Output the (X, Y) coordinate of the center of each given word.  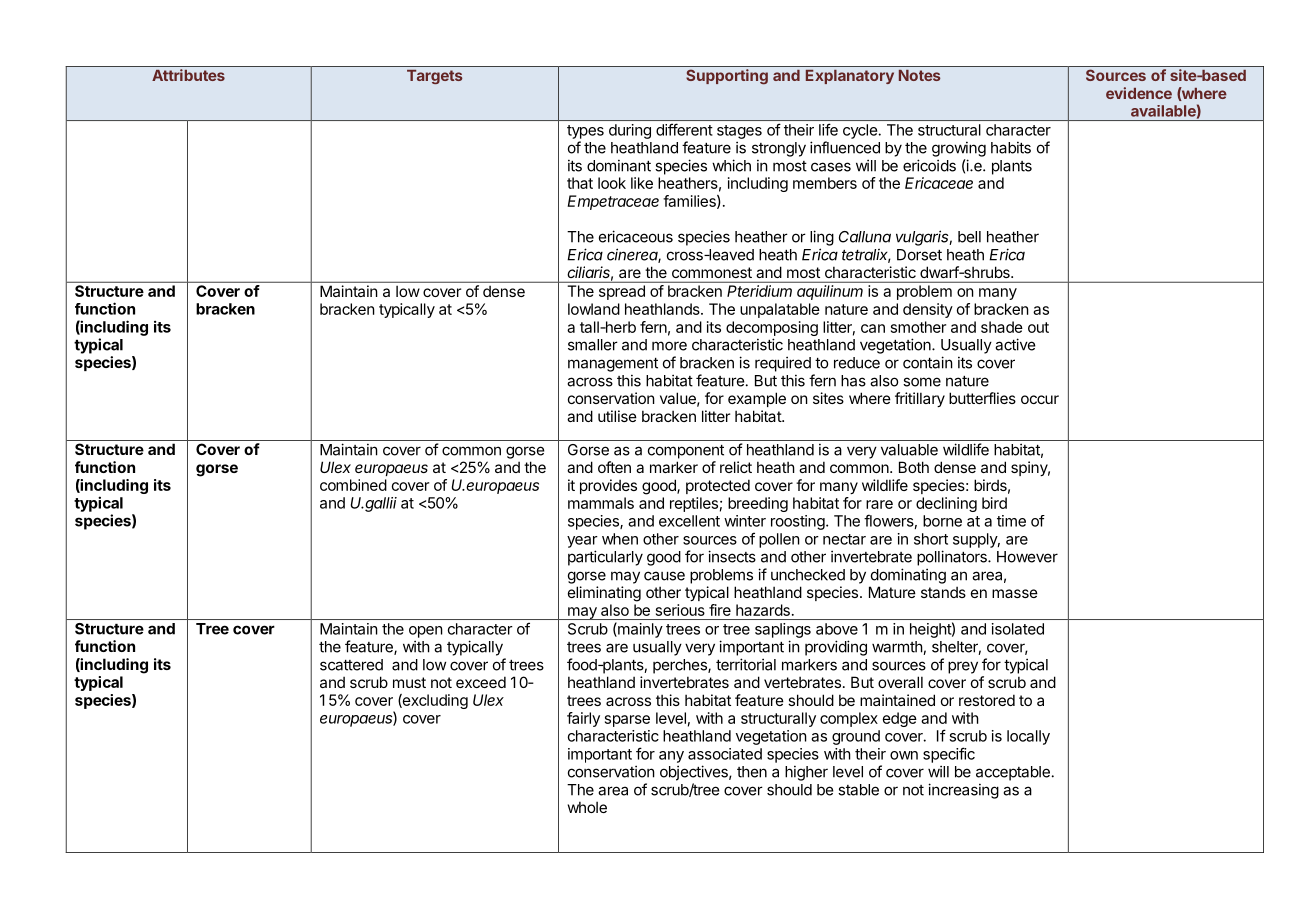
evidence (1139, 93)
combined (353, 485)
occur (1040, 399)
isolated (1018, 629)
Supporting (727, 77)
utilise (617, 416)
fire (720, 610)
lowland (594, 309)
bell (969, 237)
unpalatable (780, 310)
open (426, 632)
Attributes (188, 75)
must (409, 682)
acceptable (1013, 773)
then (752, 772)
